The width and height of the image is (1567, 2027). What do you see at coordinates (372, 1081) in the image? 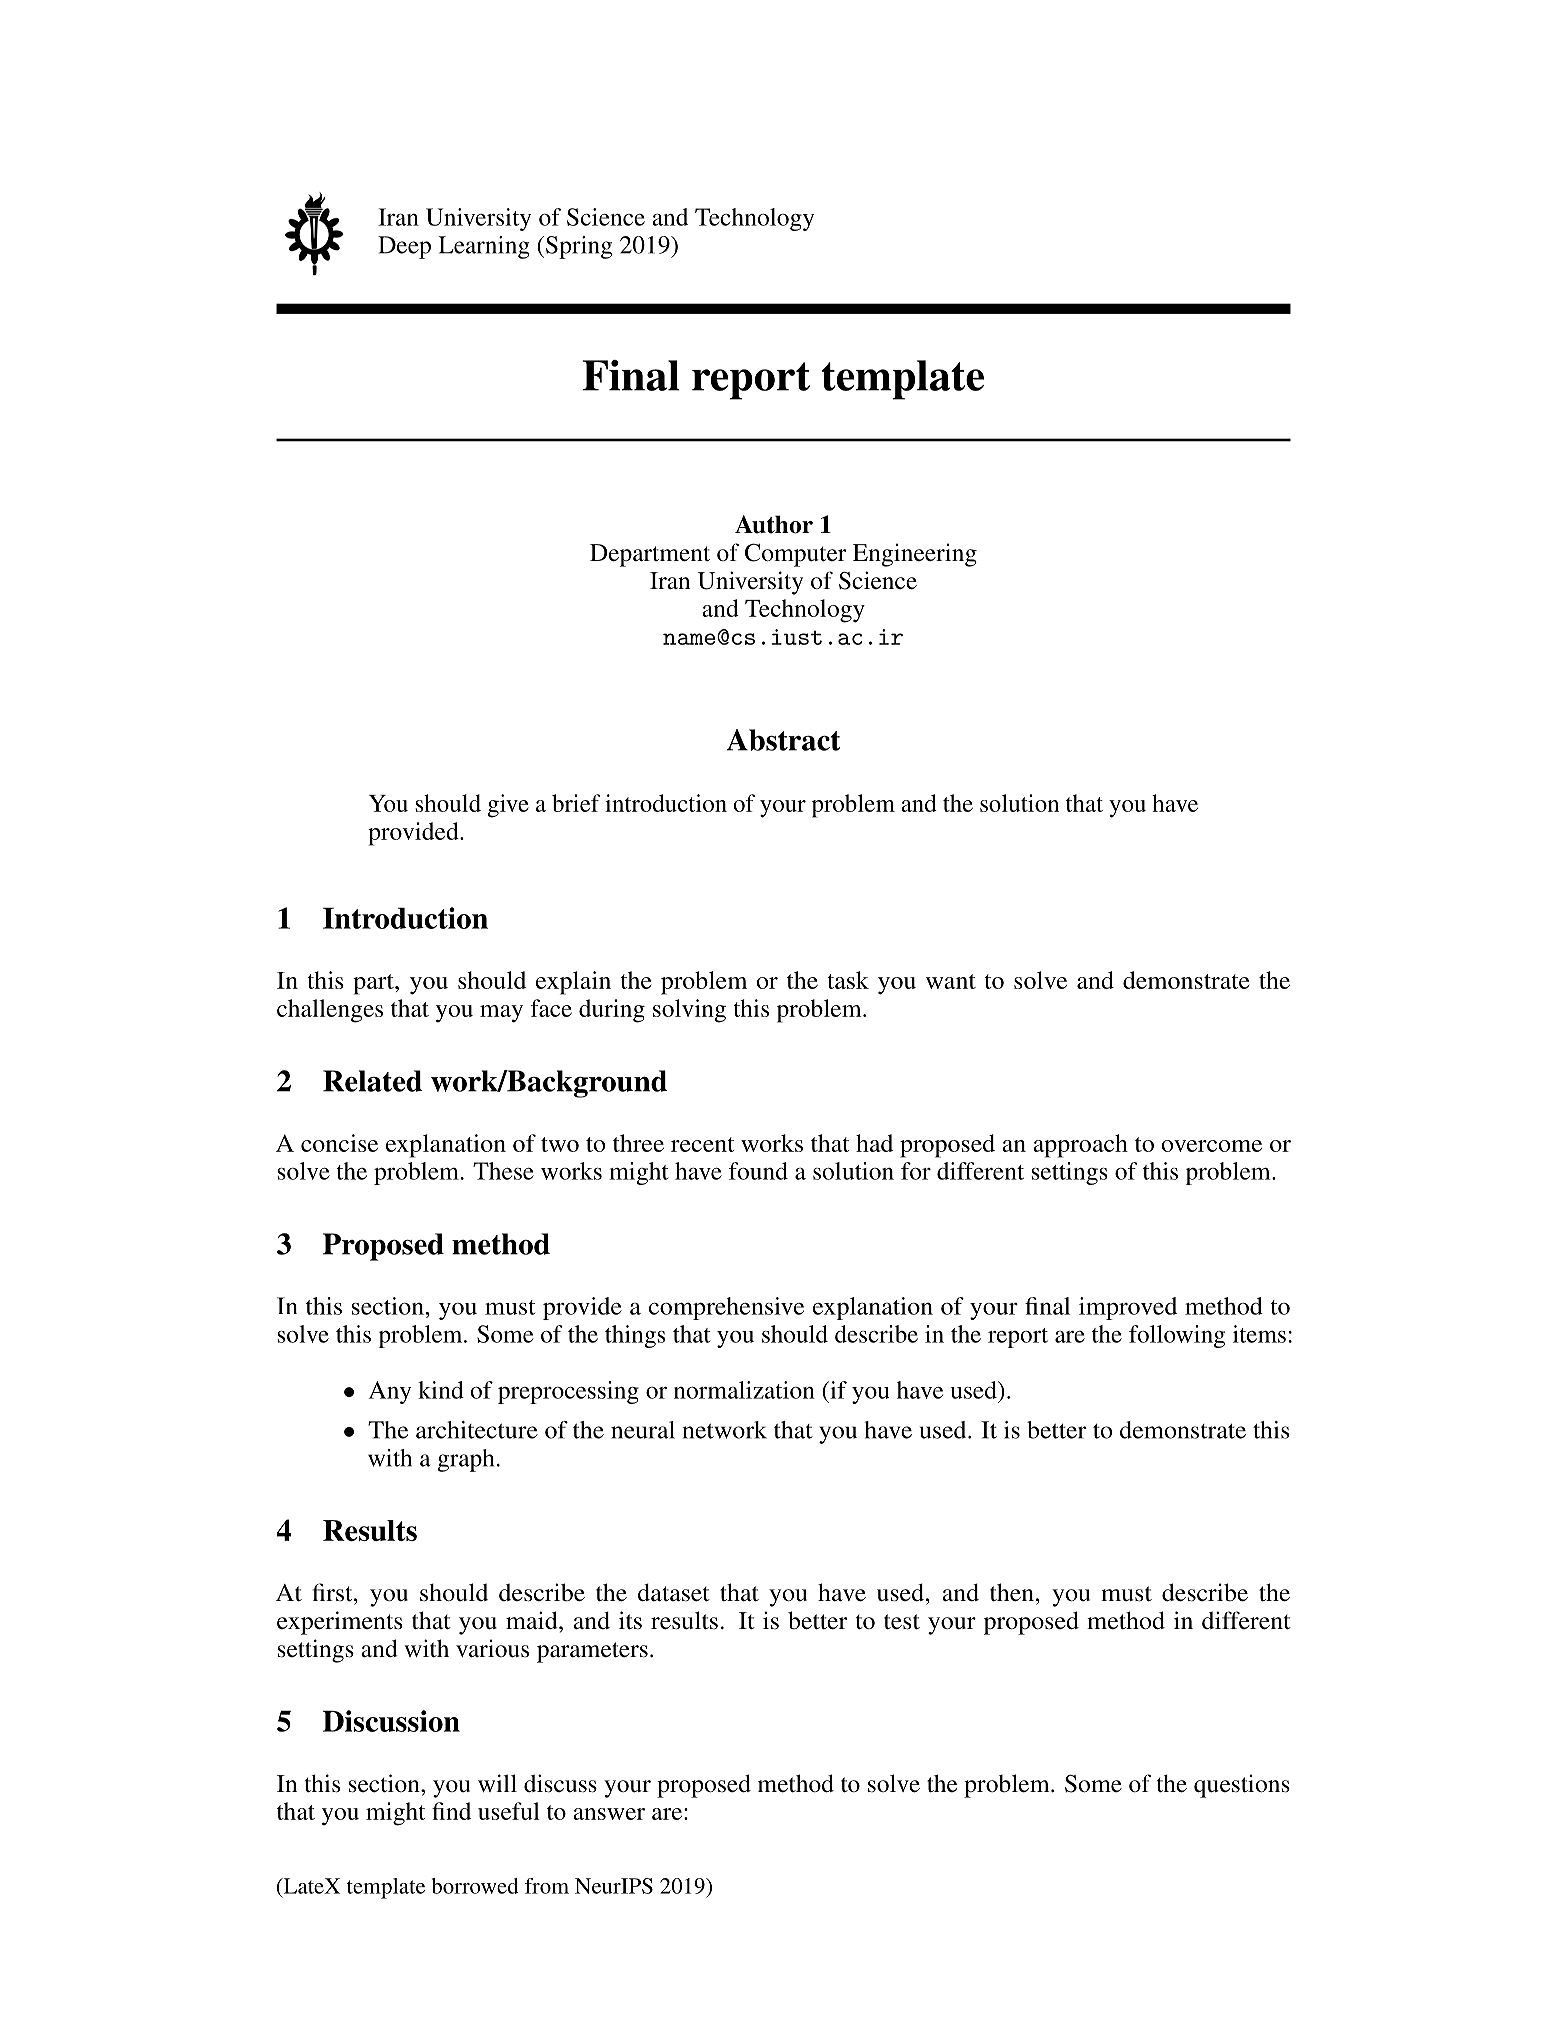
I see `Related` at bounding box center [372, 1081].
